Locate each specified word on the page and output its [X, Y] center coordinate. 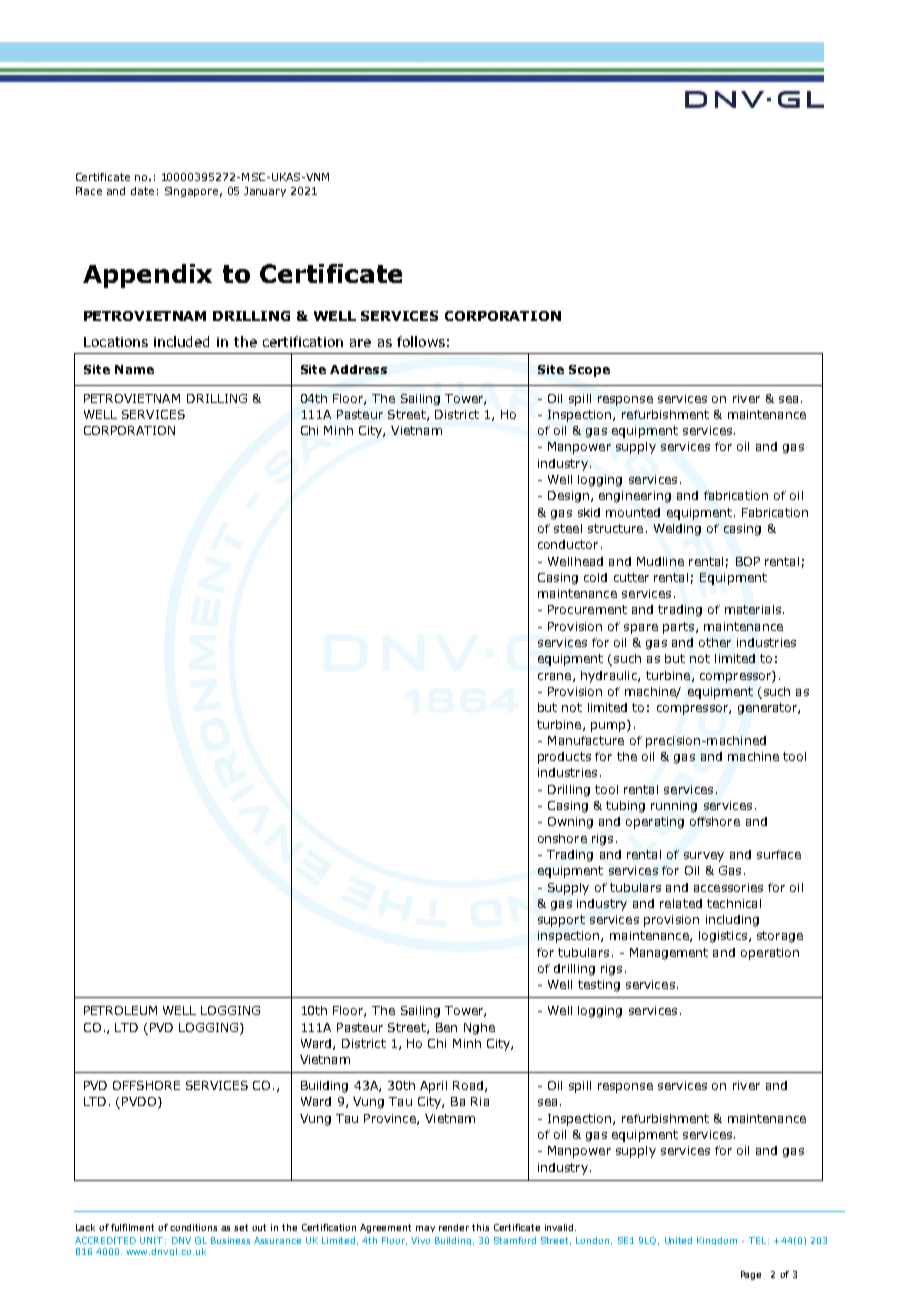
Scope [589, 371]
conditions [193, 1227]
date [142, 191]
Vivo [420, 1240]
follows [421, 341]
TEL [757, 1240]
